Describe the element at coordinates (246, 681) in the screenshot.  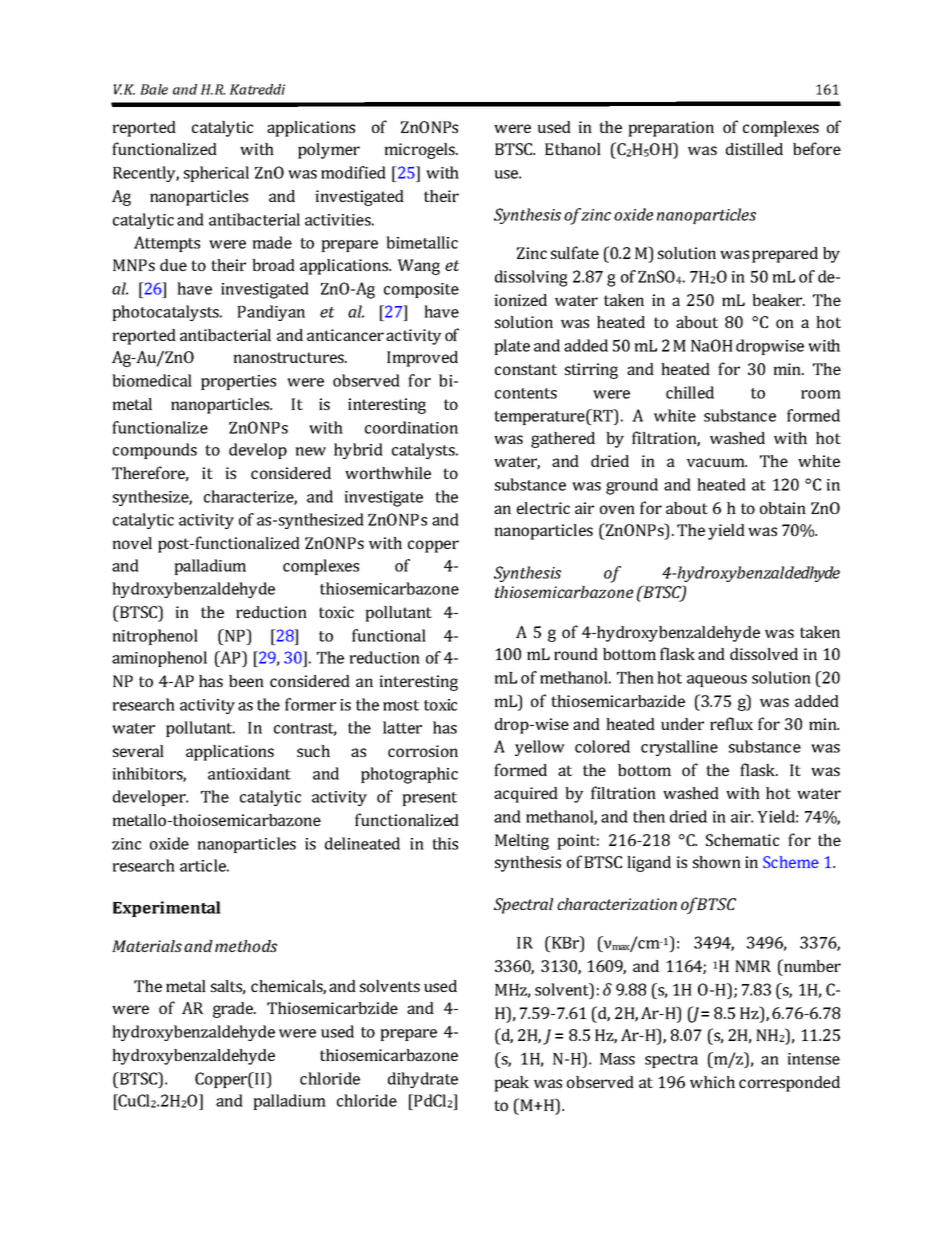
I see `been` at that location.
